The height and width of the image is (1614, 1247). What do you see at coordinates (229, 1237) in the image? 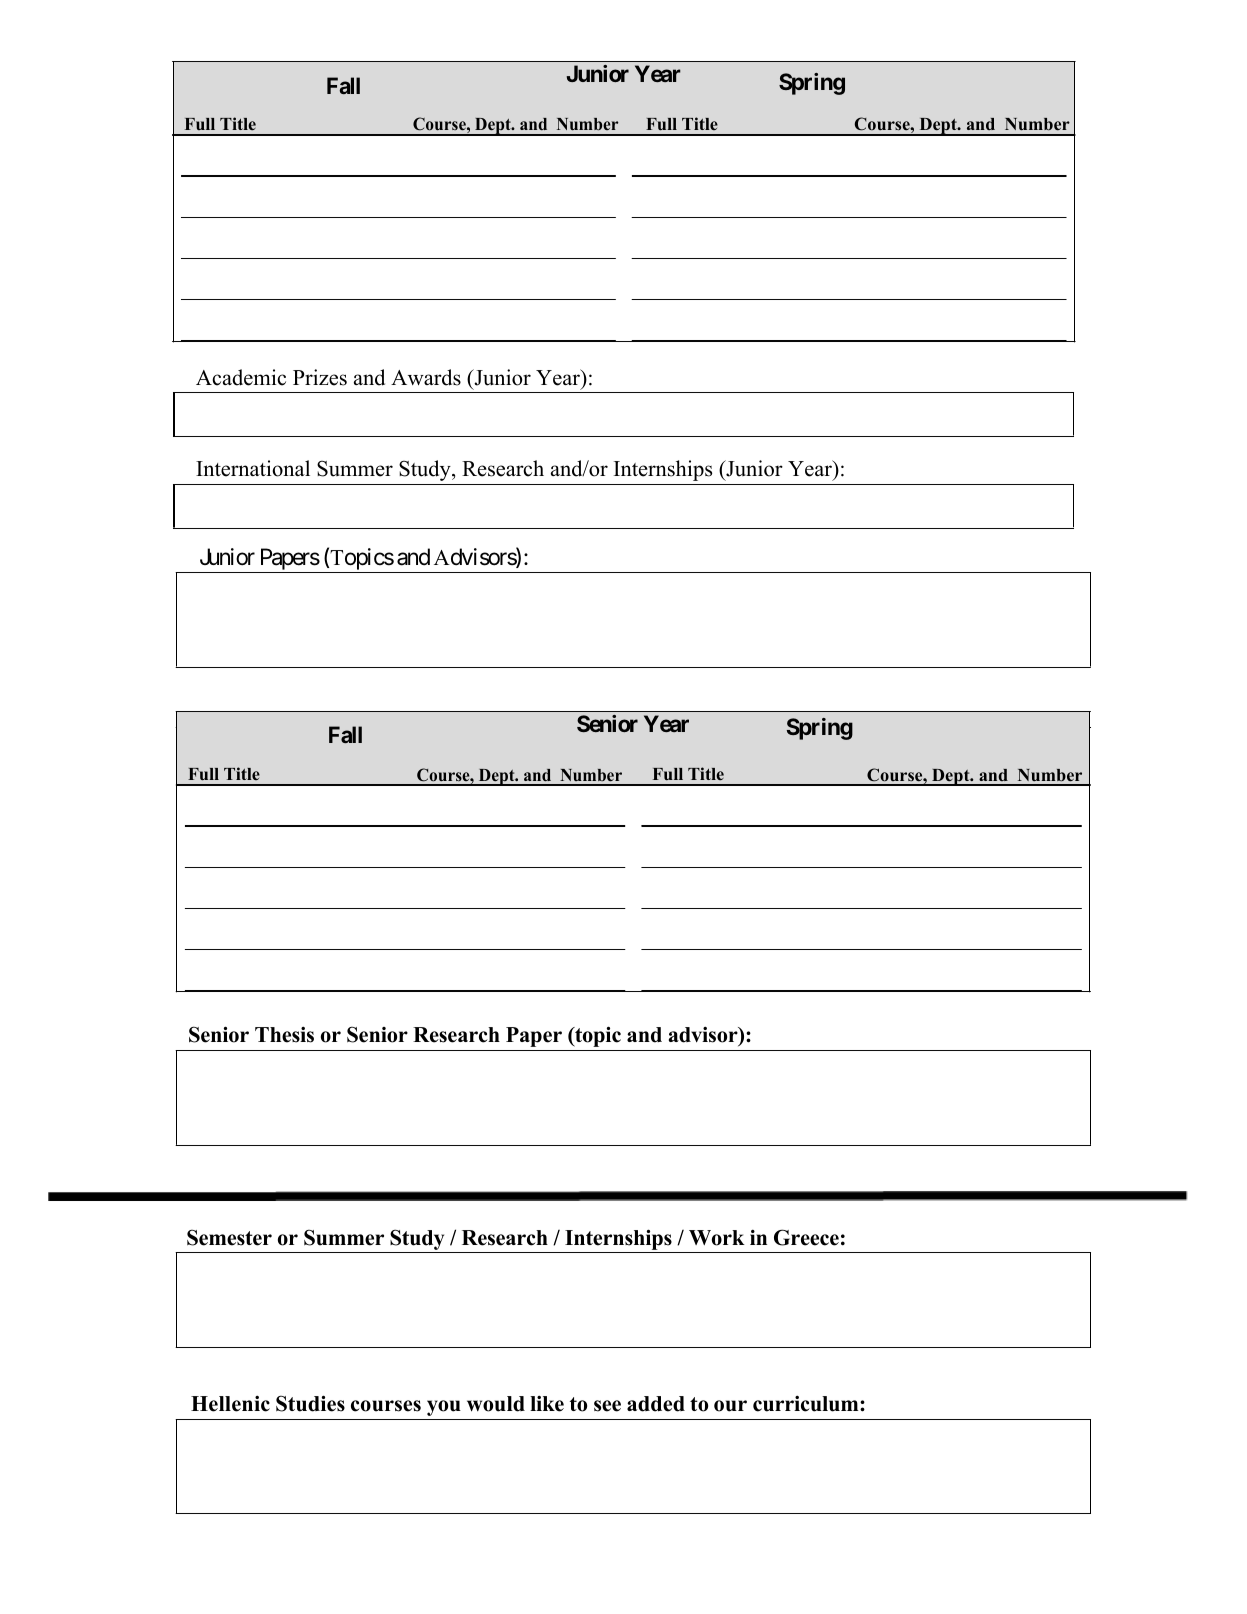
I see `Semester` at bounding box center [229, 1237].
